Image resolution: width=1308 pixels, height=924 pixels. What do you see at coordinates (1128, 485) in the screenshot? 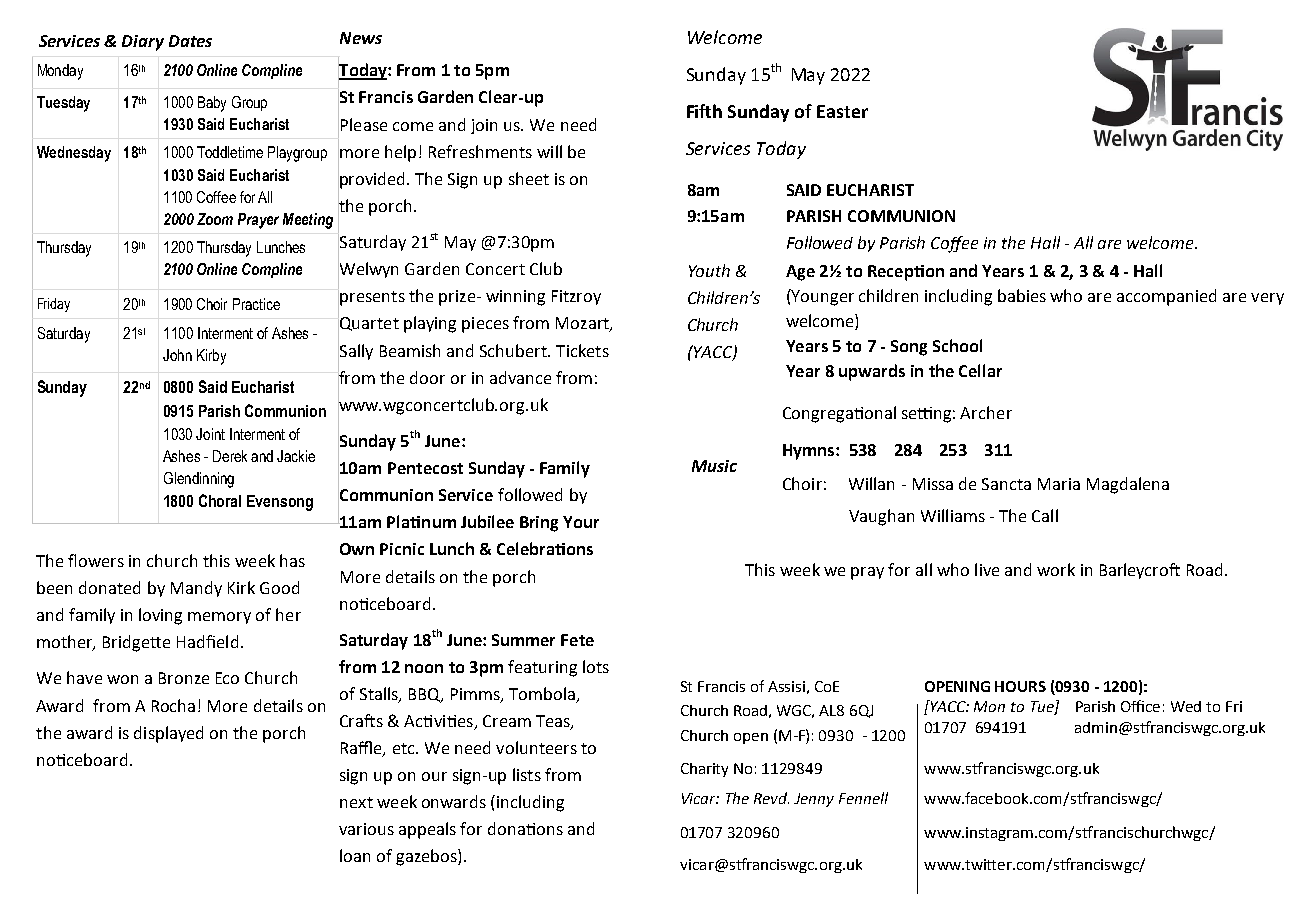
I see `Magdalena` at bounding box center [1128, 485].
